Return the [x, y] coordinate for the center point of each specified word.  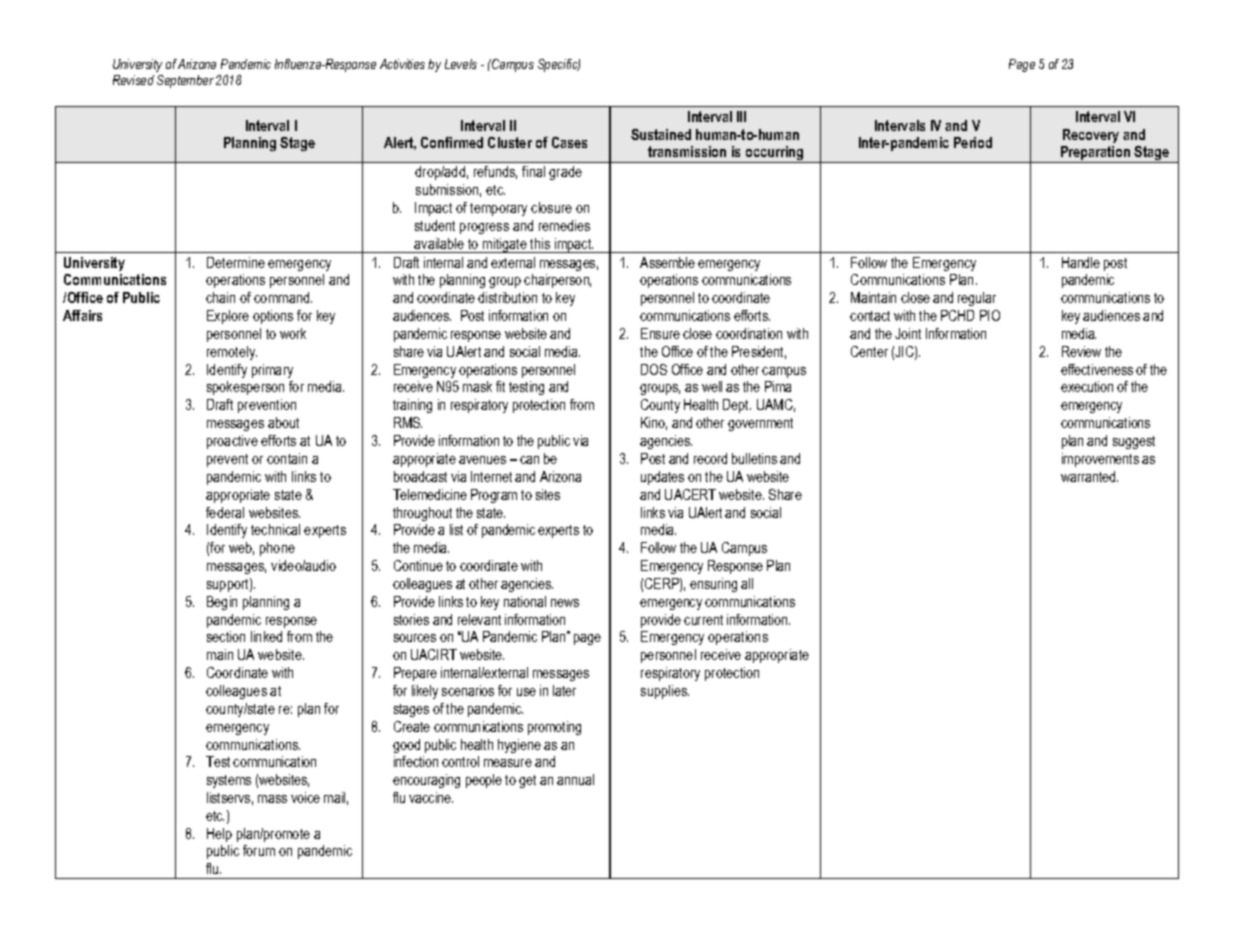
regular [977, 299]
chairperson [557, 281]
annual [575, 779]
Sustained [661, 134]
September [185, 81]
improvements [1100, 460]
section [226, 636]
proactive [232, 442]
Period [973, 142]
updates [662, 478]
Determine [236, 262]
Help [219, 835]
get [527, 781]
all [747, 583]
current [703, 620]
